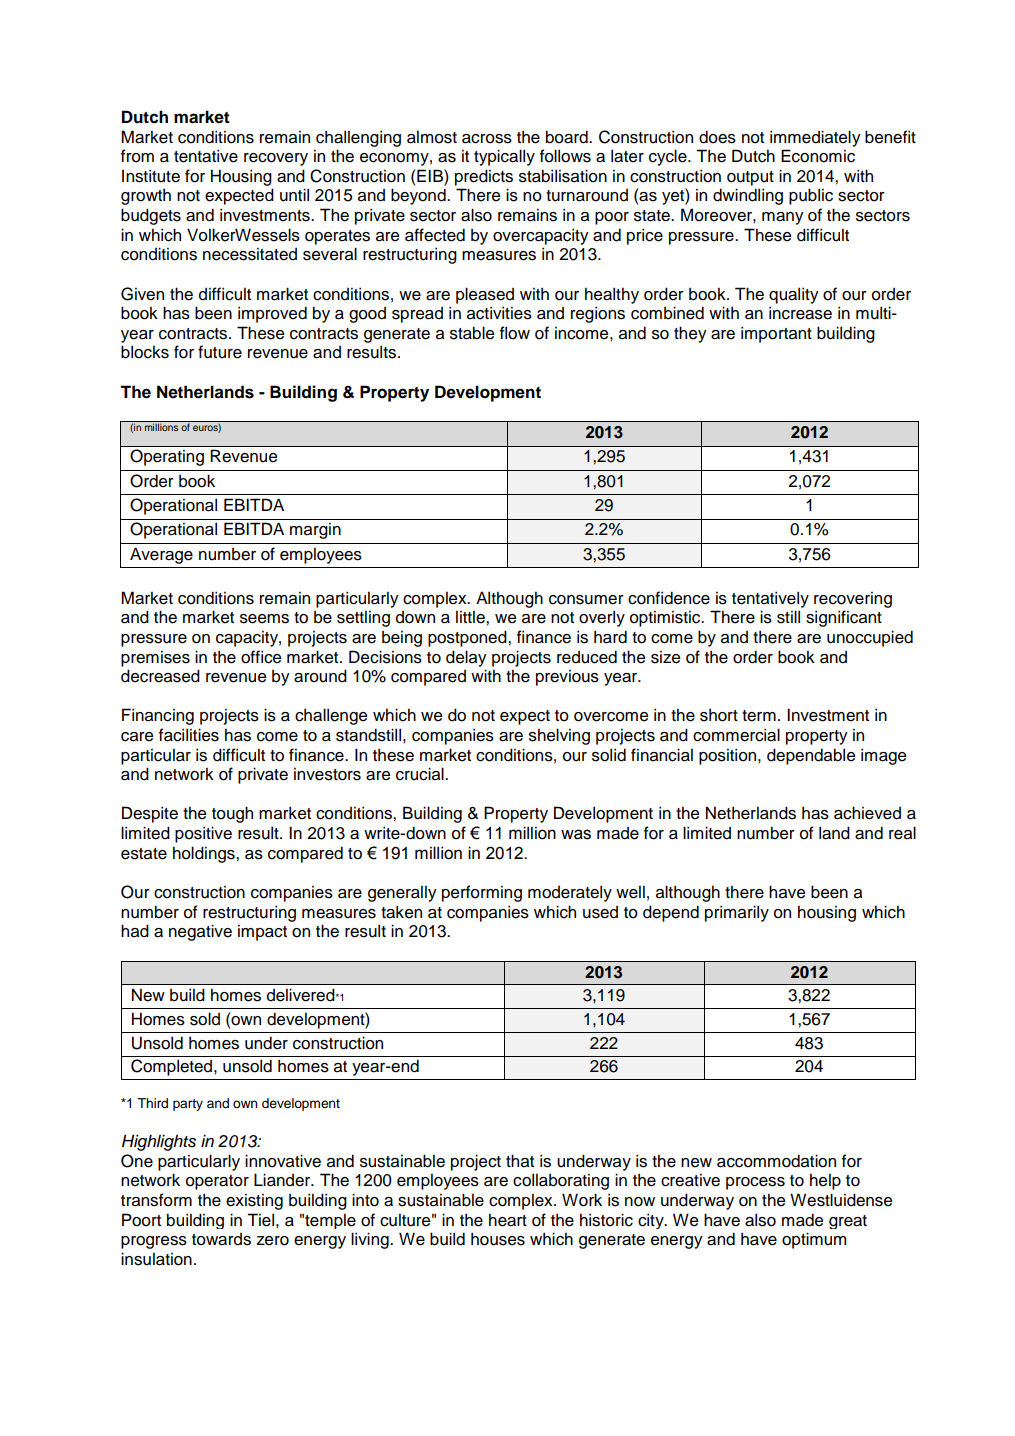  What do you see at coordinates (276, 159) in the document?
I see `recovery` at bounding box center [276, 159].
